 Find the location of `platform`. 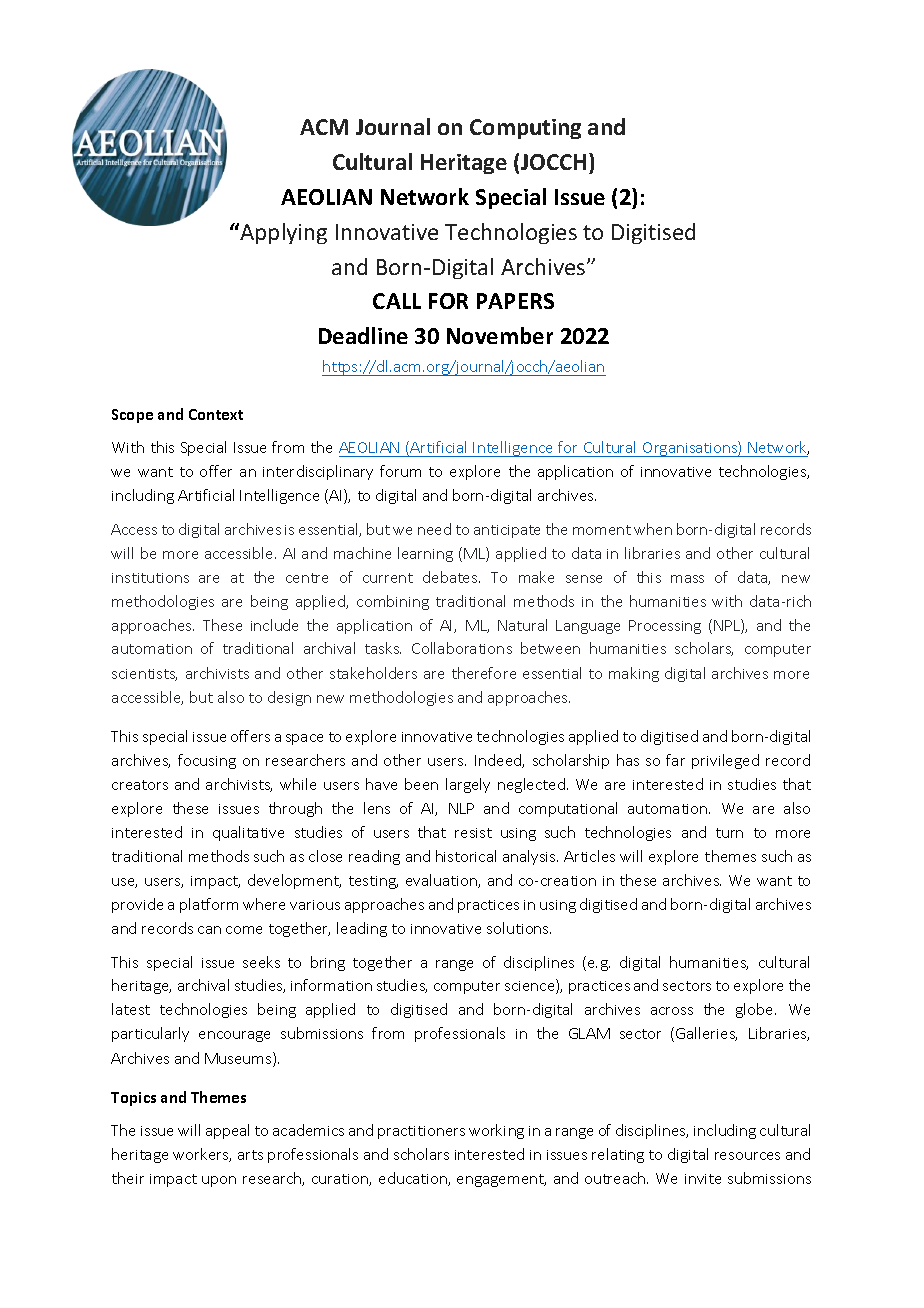

platform is located at coordinates (209, 905).
